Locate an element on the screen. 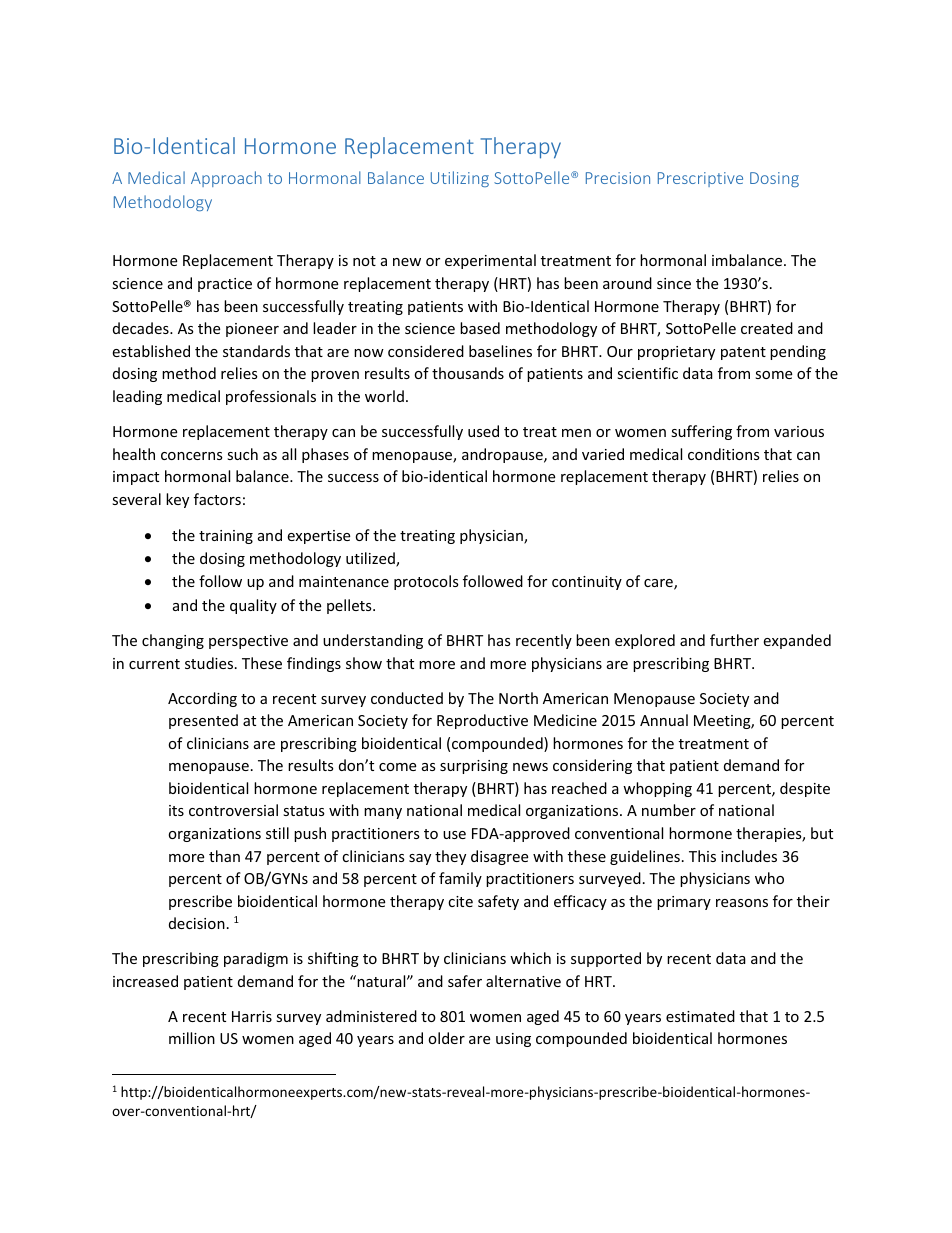 This screenshot has height=1233, width=952. Harris is located at coordinates (252, 1016).
